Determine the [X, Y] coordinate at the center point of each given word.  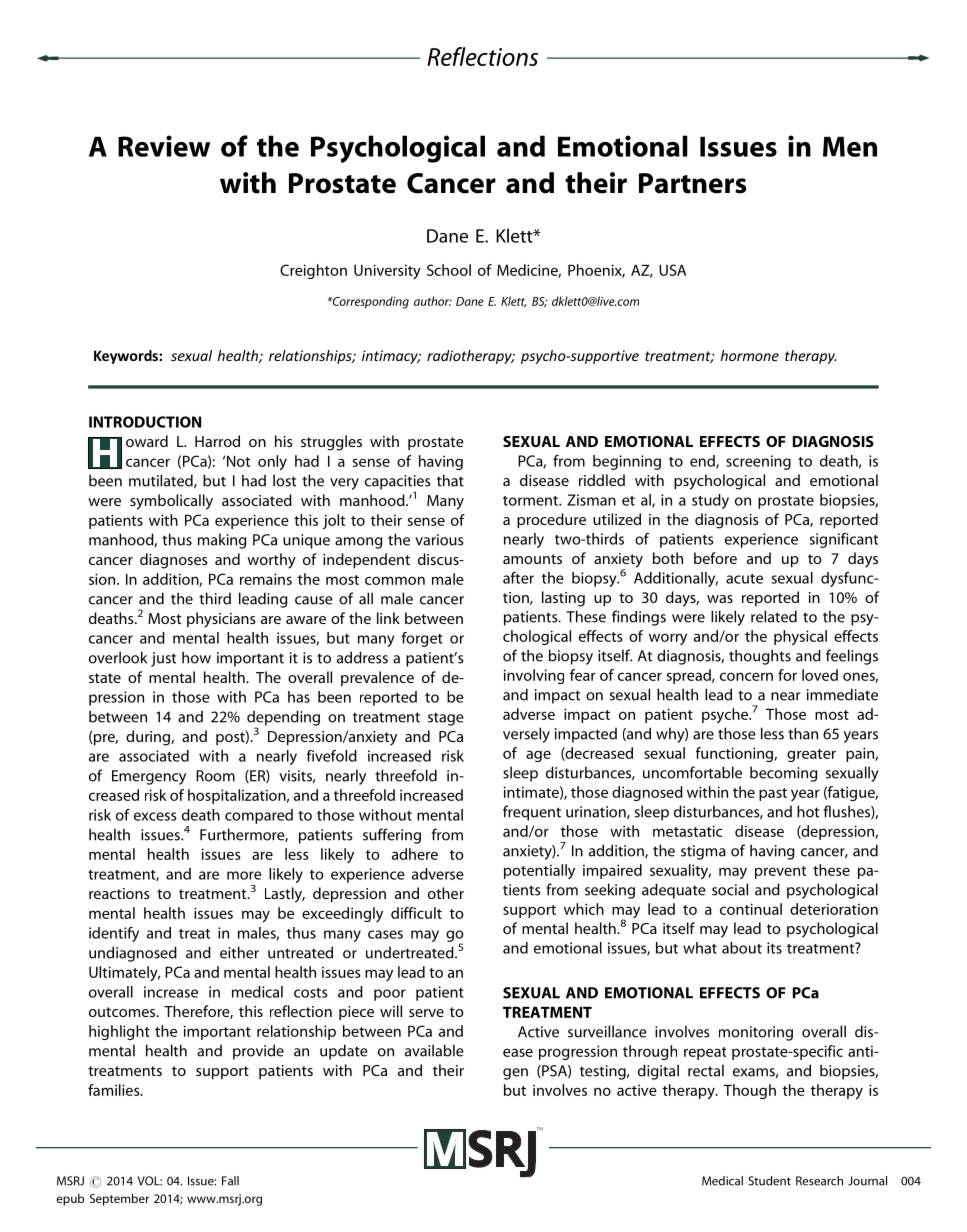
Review [164, 146]
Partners [692, 183]
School [449, 270]
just [163, 659]
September [119, 1199]
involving [534, 676]
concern [746, 676]
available [434, 1050]
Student [769, 1181]
